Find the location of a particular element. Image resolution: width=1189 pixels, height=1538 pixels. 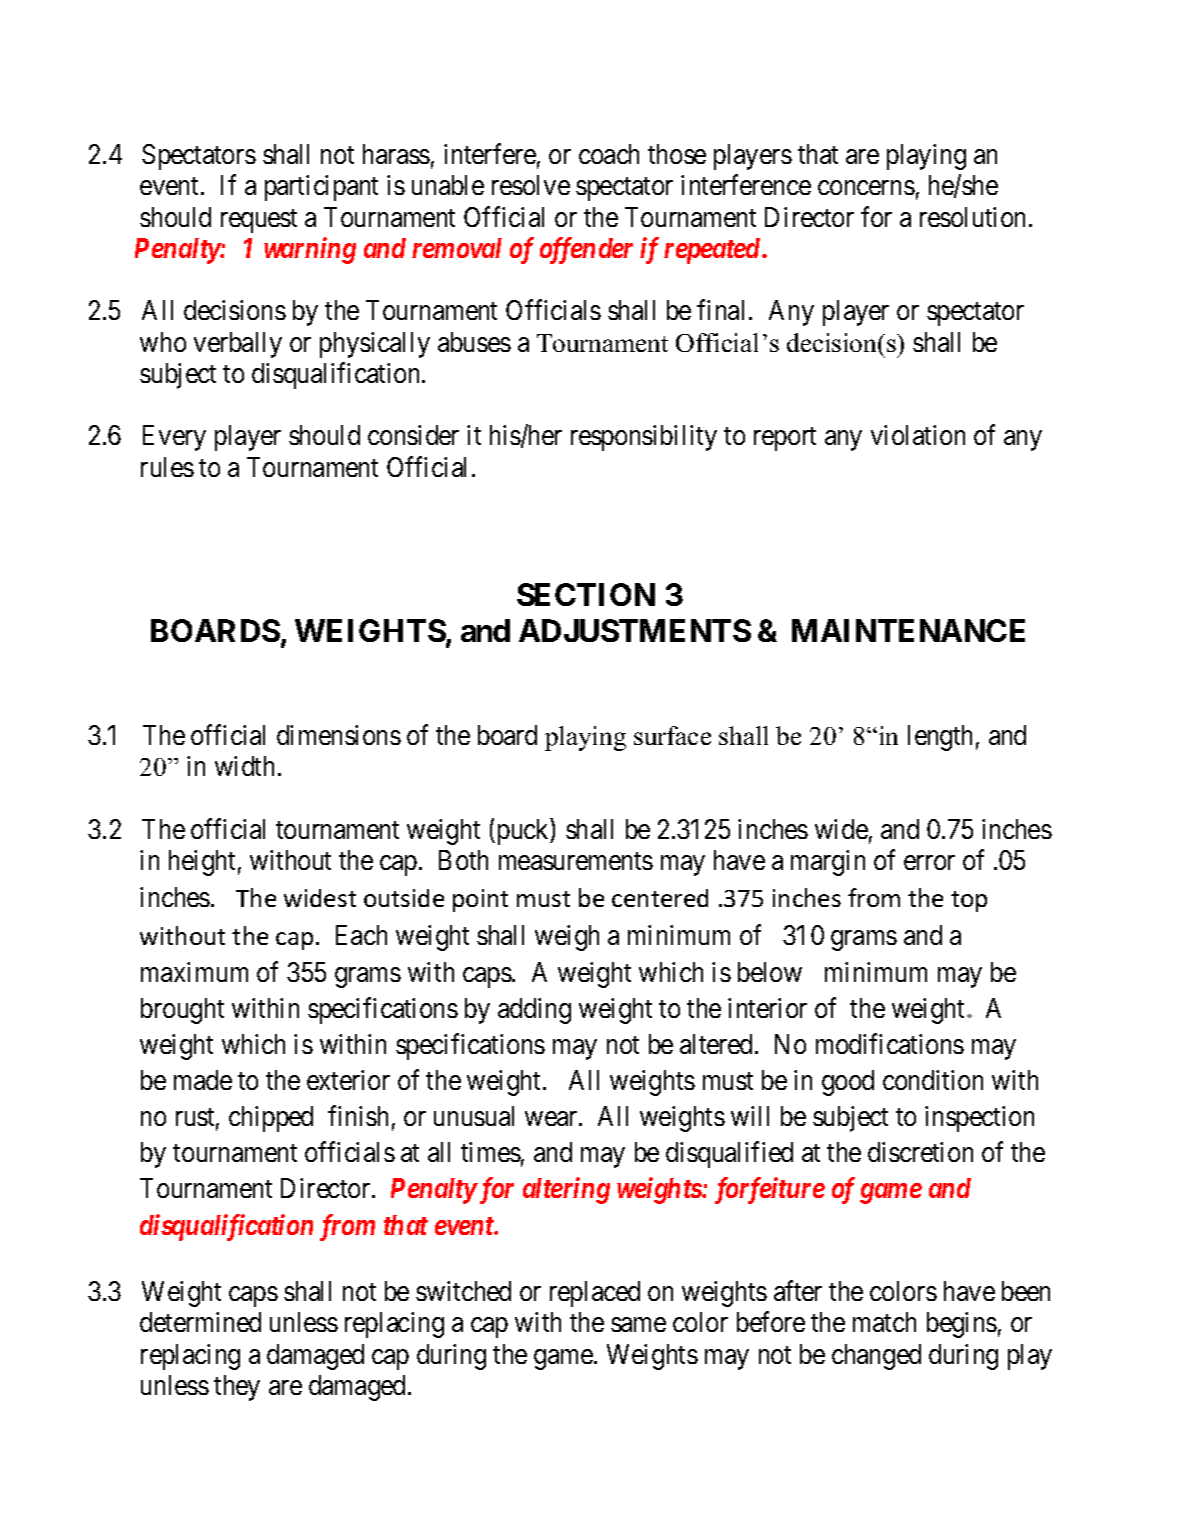

adding is located at coordinates (534, 1011).
